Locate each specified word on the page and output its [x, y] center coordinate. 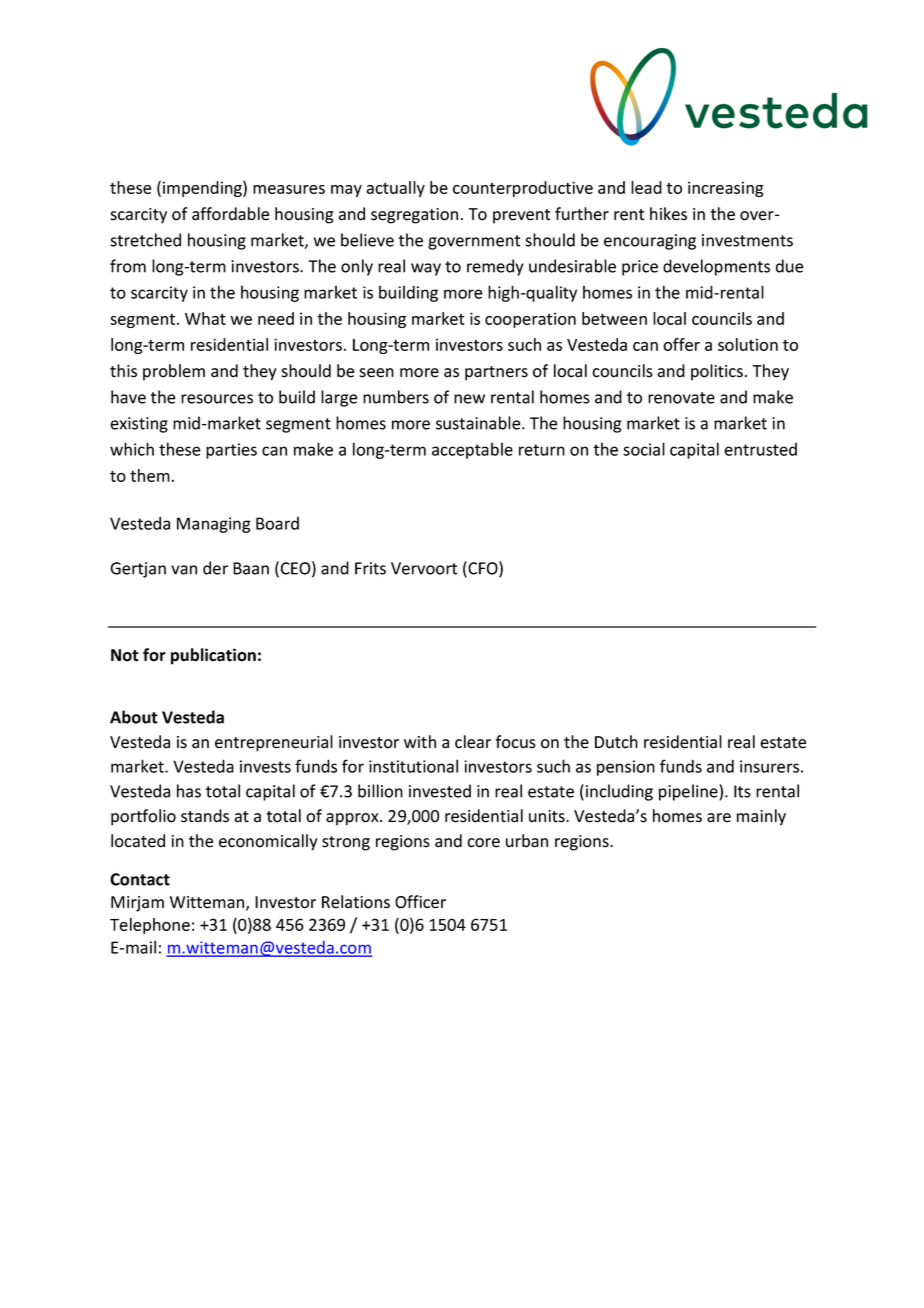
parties [231, 451]
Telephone [150, 926]
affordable [230, 214]
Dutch [616, 742]
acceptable [472, 450]
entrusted [760, 449]
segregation [414, 216]
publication [213, 656]
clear [473, 742]
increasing [726, 189]
